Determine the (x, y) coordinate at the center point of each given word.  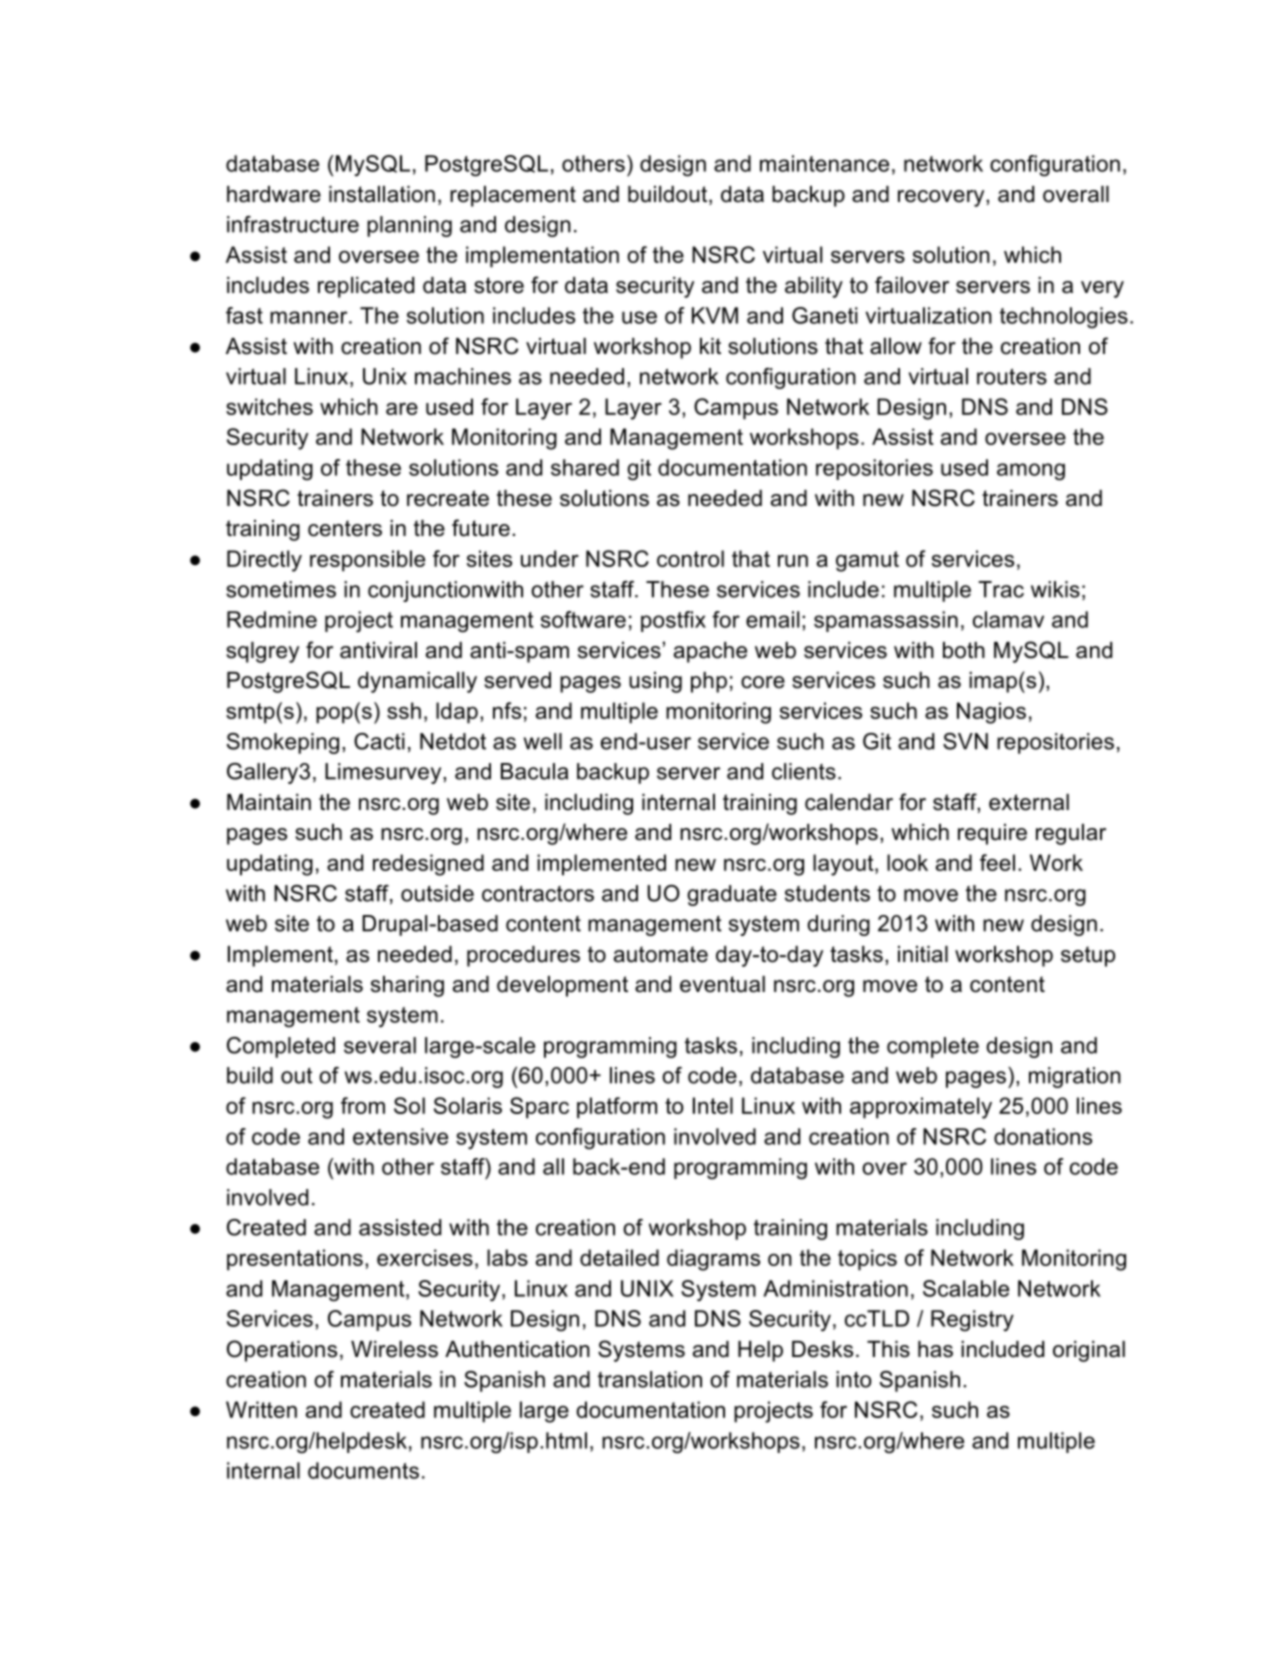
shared (585, 467)
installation (382, 194)
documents (363, 1470)
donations (1043, 1136)
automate (661, 954)
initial (923, 954)
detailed (619, 1257)
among (1031, 472)
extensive (400, 1136)
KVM (715, 315)
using (655, 682)
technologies (1064, 318)
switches (269, 406)
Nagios (991, 713)
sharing (407, 986)
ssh (404, 710)
